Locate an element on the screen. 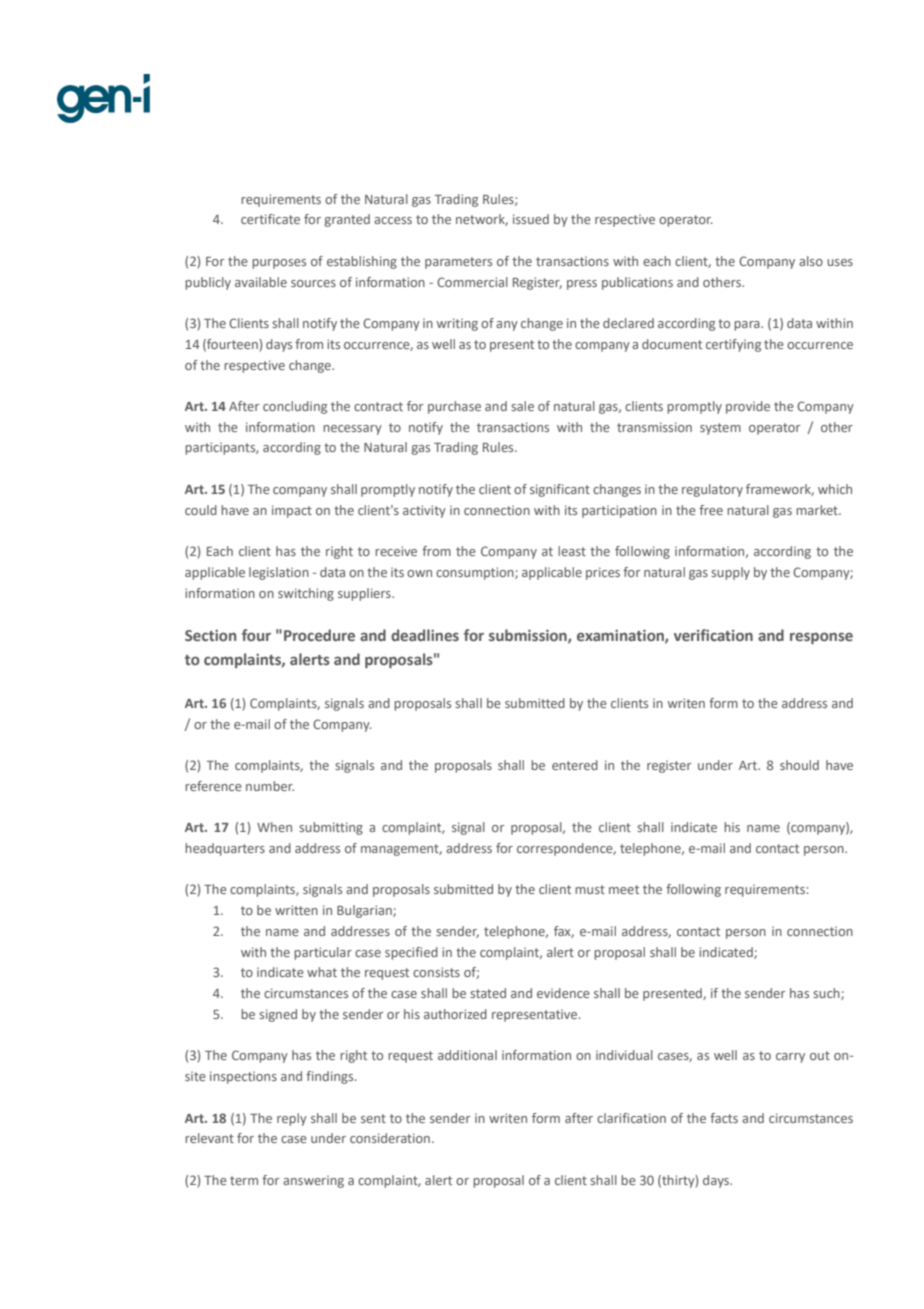 This screenshot has height=1309, width=924. facts is located at coordinates (724, 1118).
